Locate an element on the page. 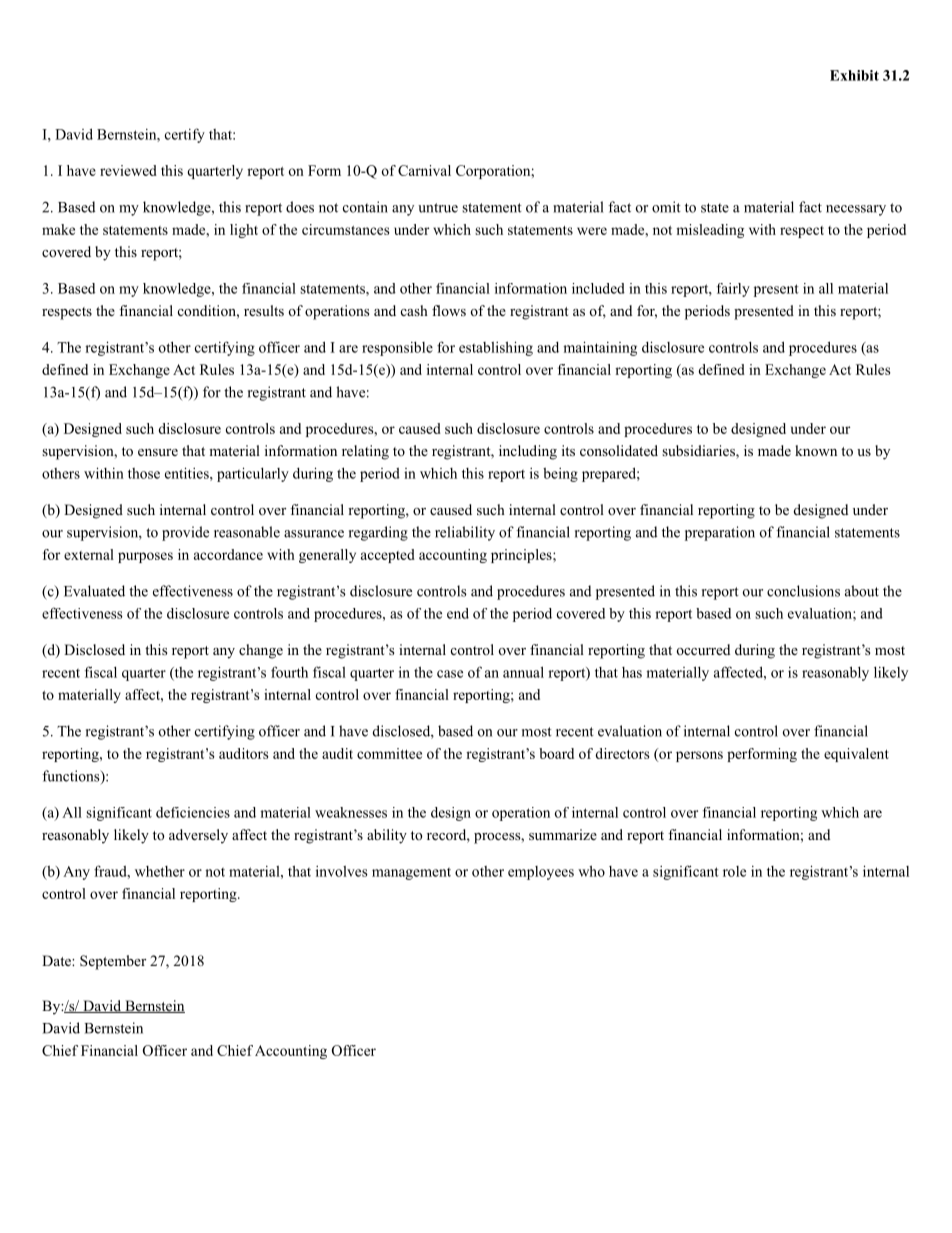 This page has width=952, height=1233. Exhibit is located at coordinates (854, 75).
